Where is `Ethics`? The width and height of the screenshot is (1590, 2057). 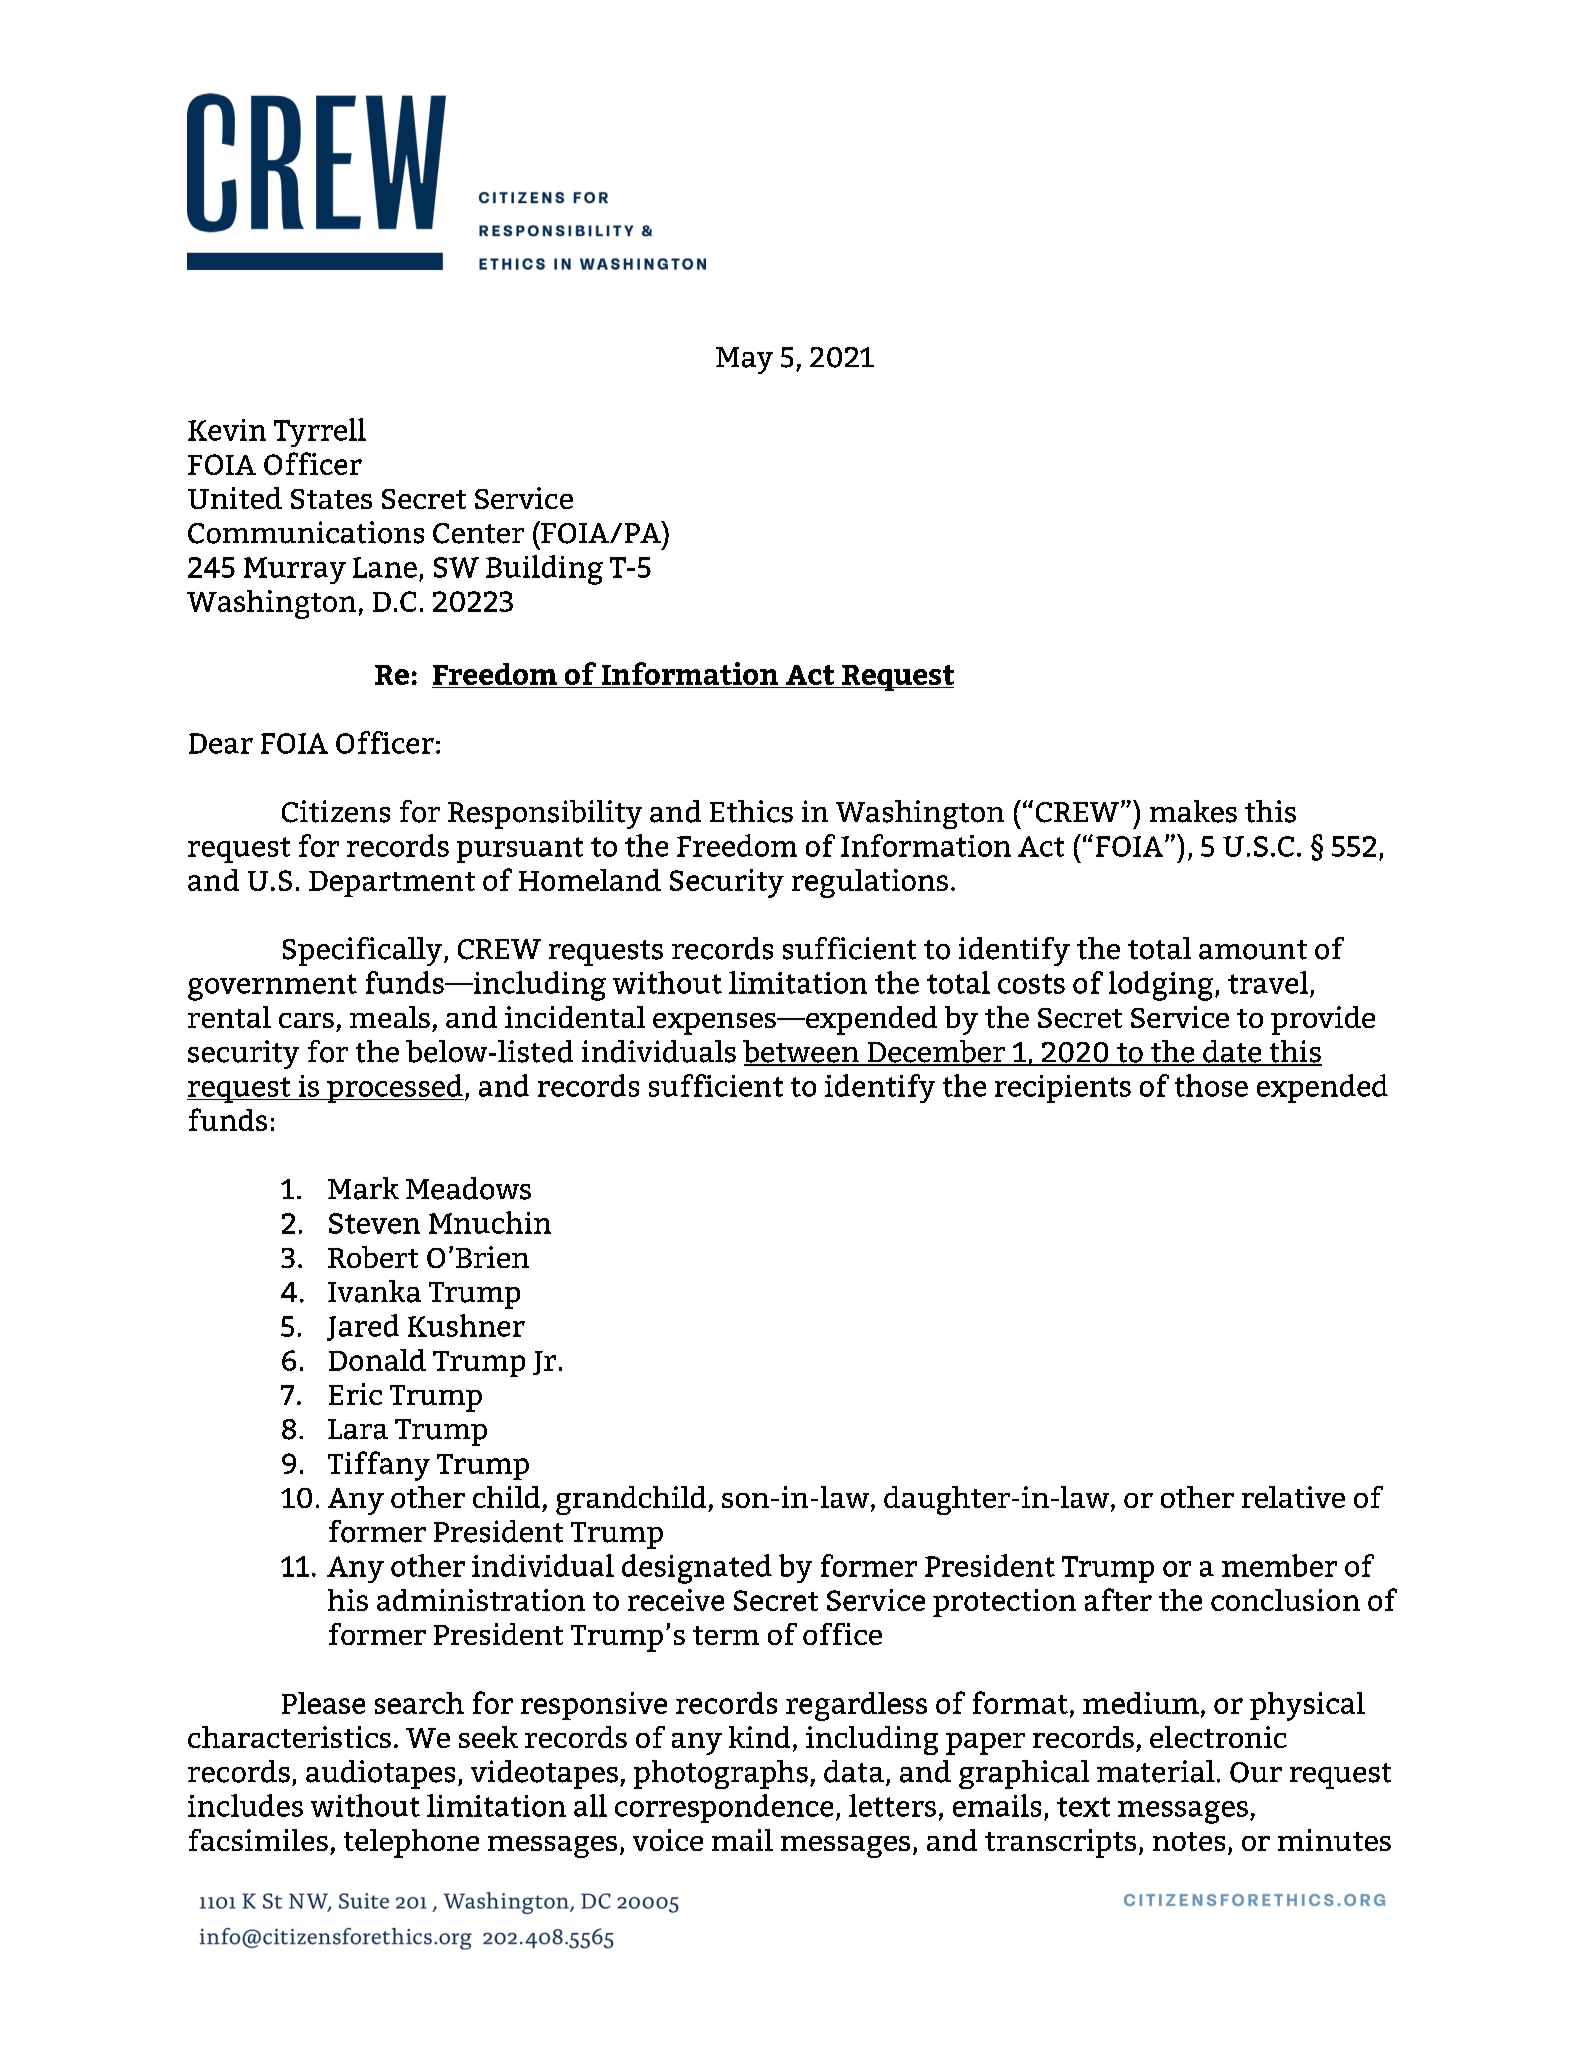 Ethics is located at coordinates (751, 811).
